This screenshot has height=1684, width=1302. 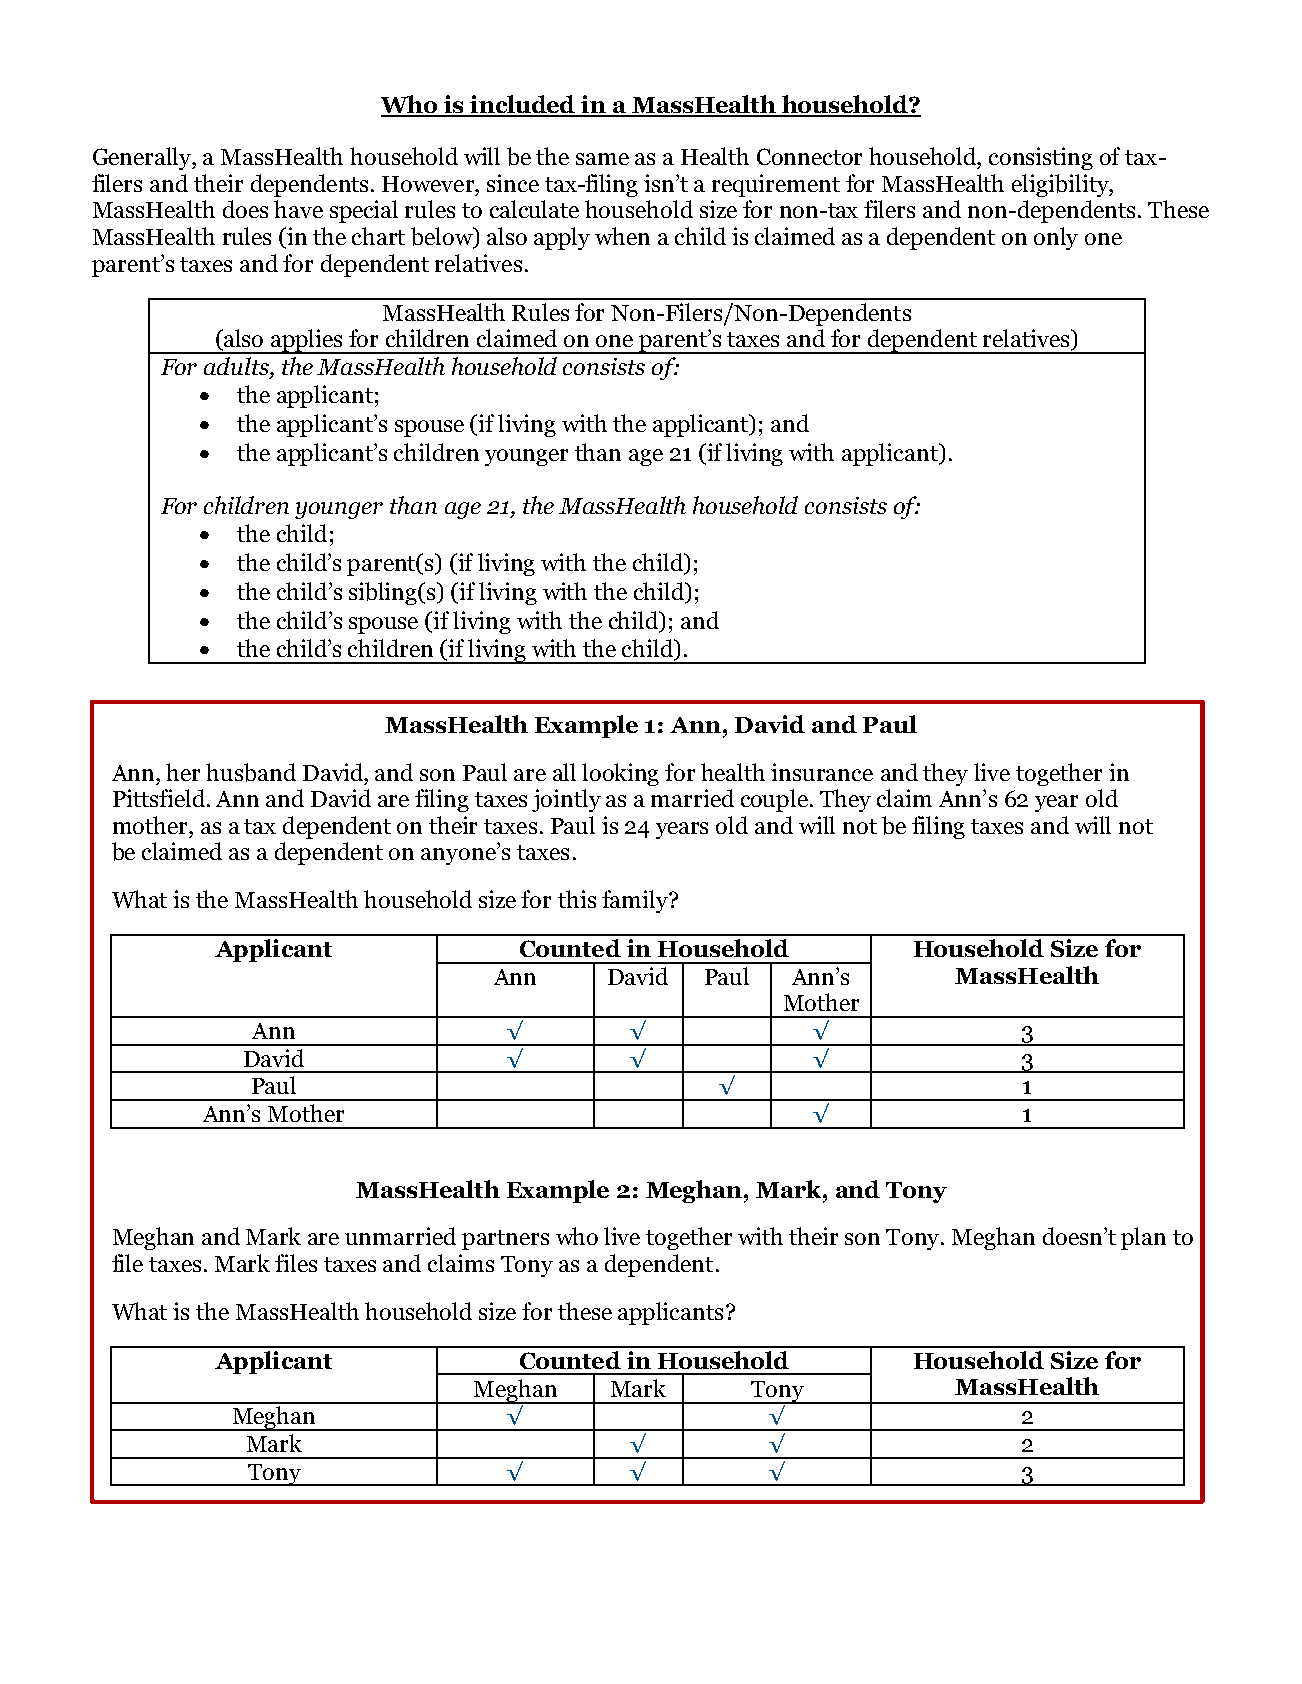 I want to click on partners, so click(x=505, y=1240).
